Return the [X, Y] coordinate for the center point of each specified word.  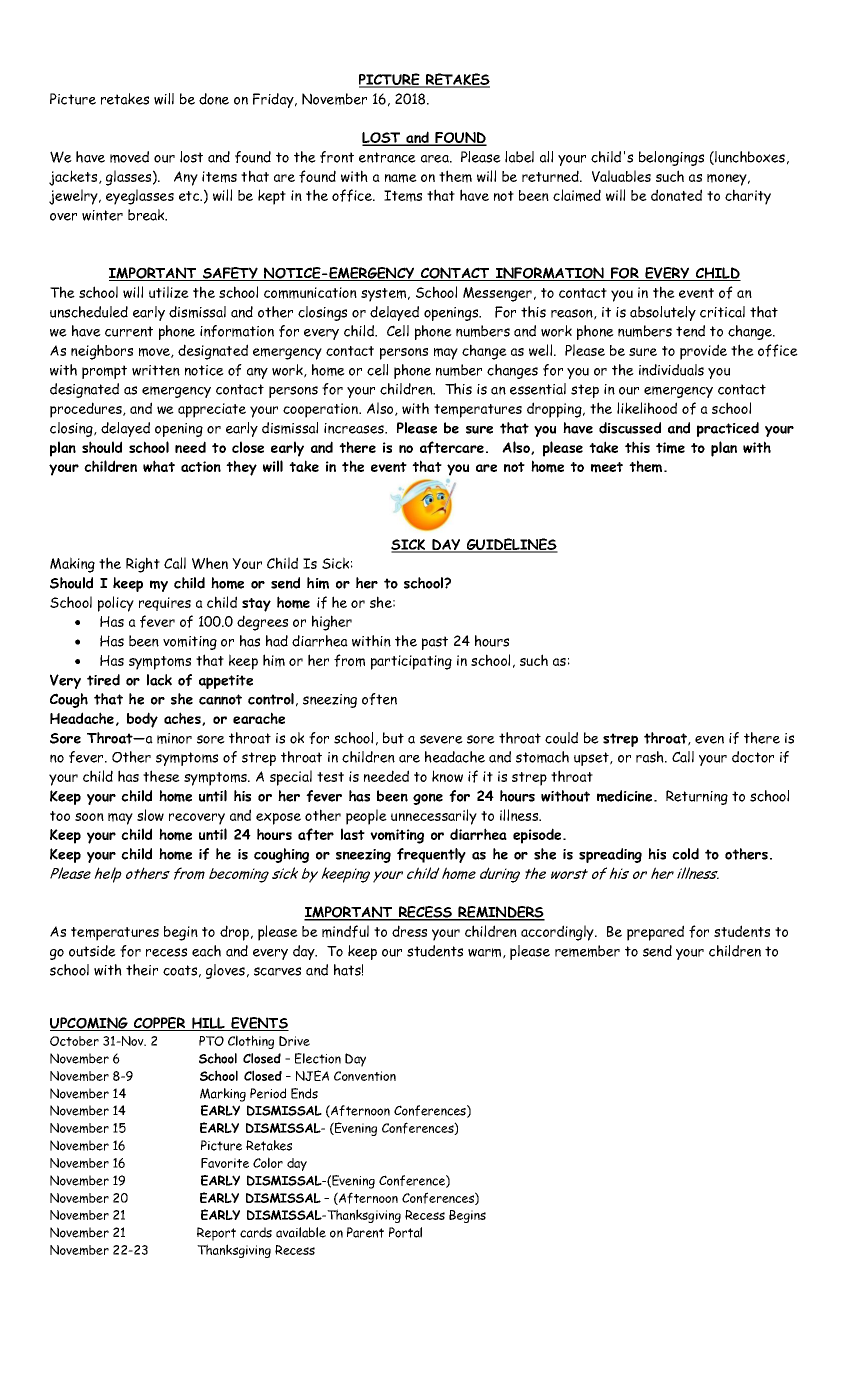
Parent [365, 1232]
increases [355, 428]
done [214, 99]
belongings [671, 158]
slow [150, 815]
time [670, 448]
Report [216, 1234]
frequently [431, 855]
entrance [387, 157]
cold [685, 854]
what [159, 466]
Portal [405, 1232]
